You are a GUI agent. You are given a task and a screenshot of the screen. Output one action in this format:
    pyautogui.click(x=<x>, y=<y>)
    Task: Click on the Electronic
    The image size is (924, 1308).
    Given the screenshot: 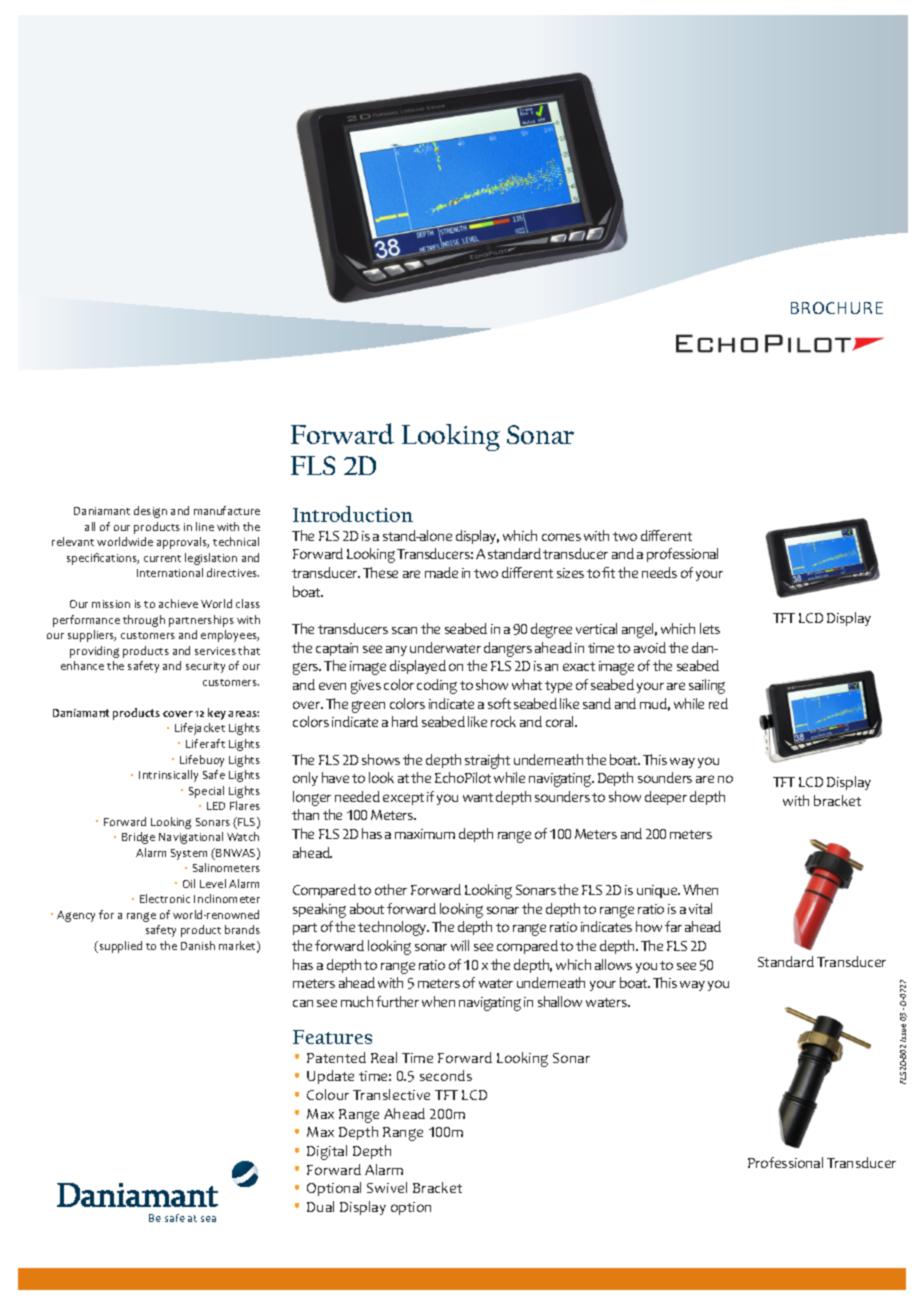 What is the action you would take?
    pyautogui.click(x=165, y=898)
